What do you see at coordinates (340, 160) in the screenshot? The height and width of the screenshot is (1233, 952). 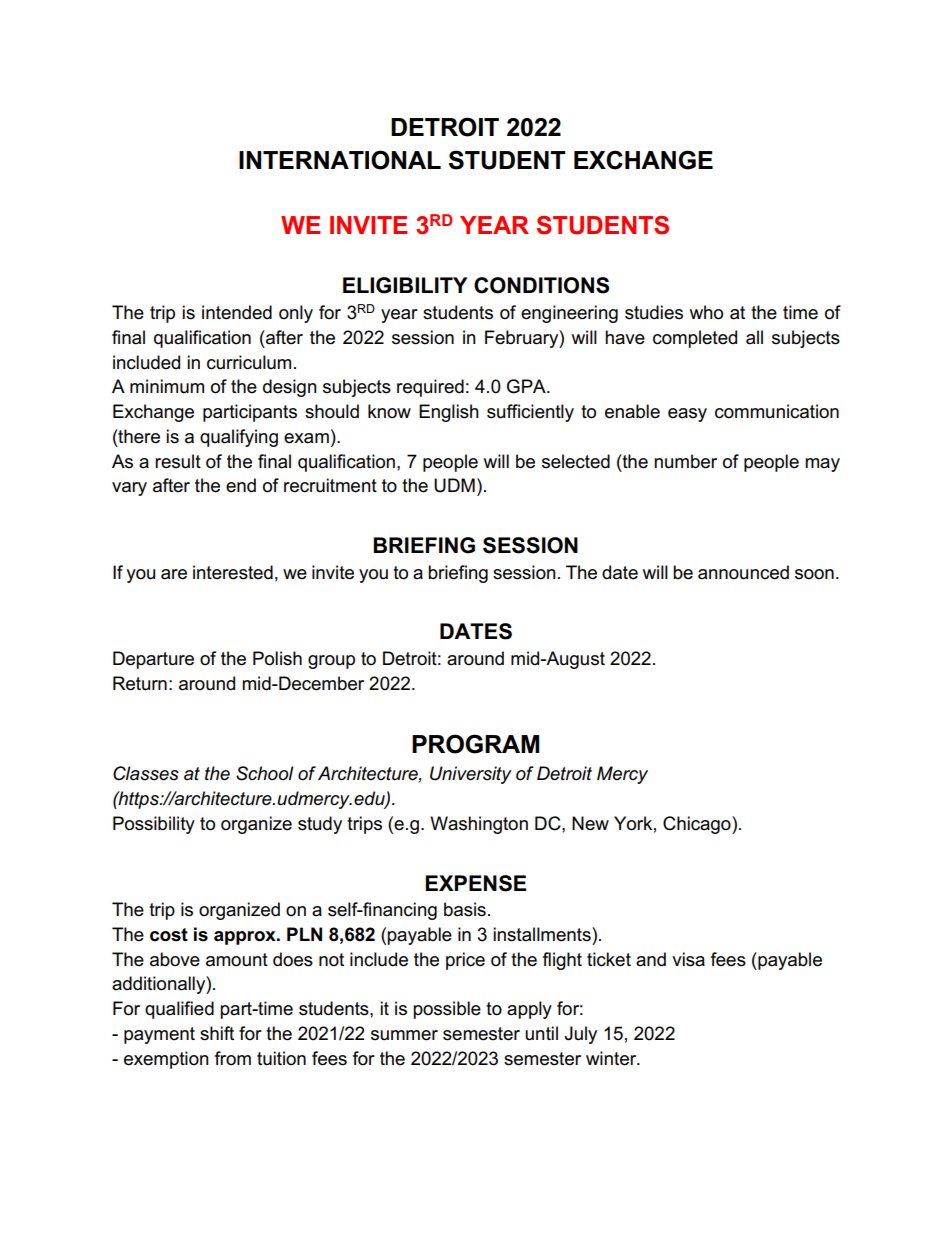 I see `INTERNATIONAL` at bounding box center [340, 160].
